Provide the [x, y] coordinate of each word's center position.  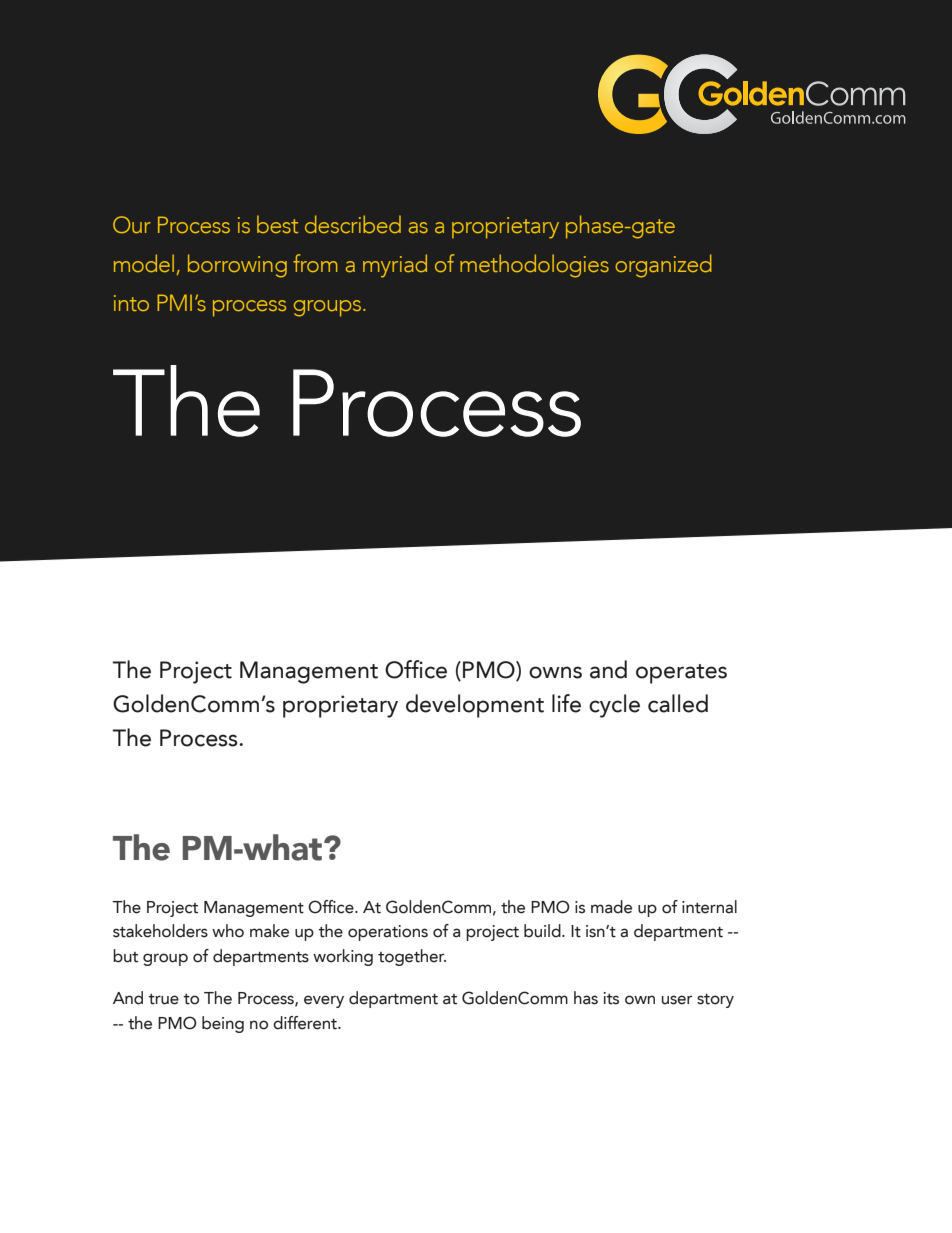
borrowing [237, 266]
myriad [395, 266]
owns [555, 672]
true [163, 999]
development [475, 706]
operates [681, 674]
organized [663, 266]
